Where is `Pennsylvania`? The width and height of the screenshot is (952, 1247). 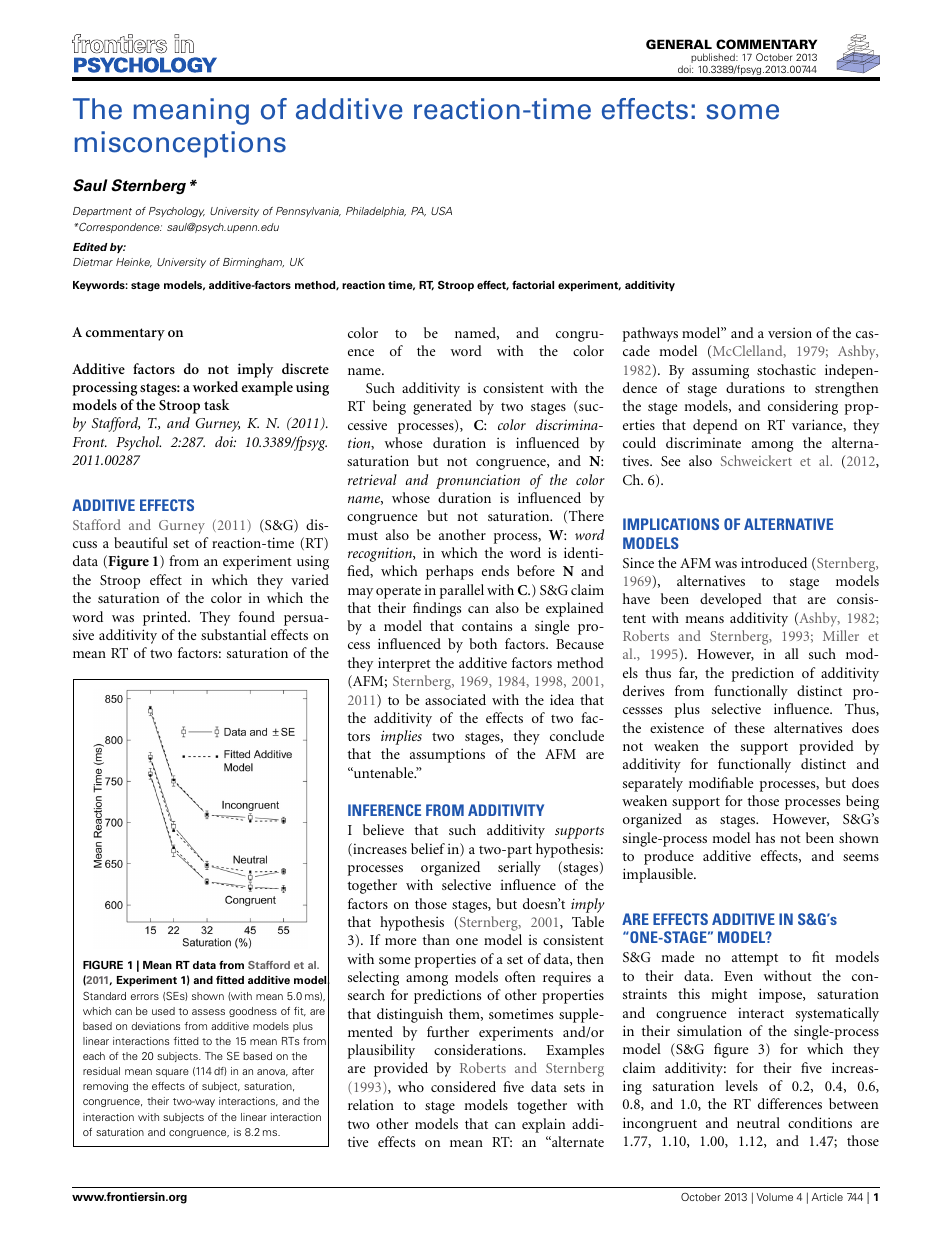 Pennsylvania is located at coordinates (308, 212).
